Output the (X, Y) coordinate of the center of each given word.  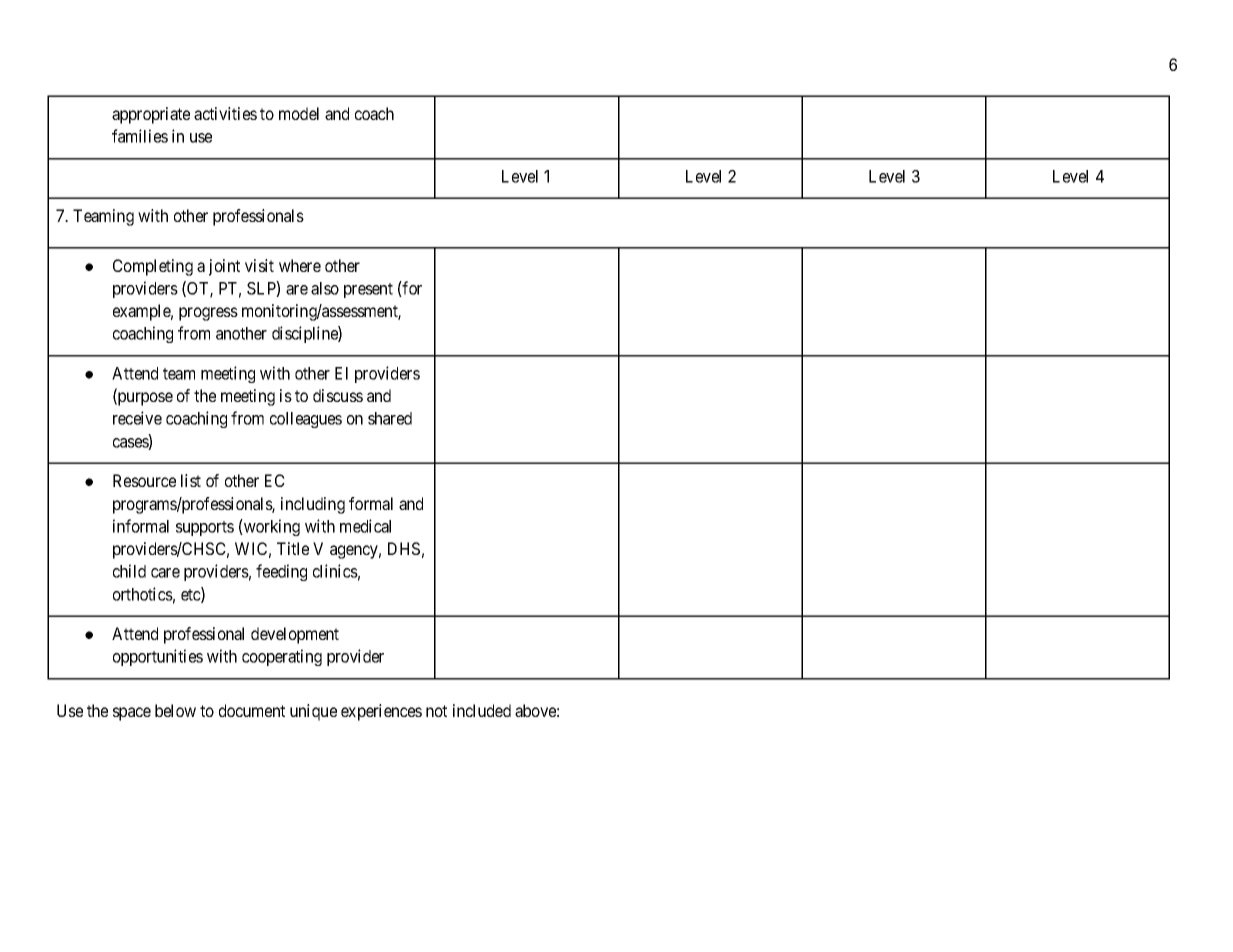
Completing (153, 267)
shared (390, 418)
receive (137, 418)
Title (293, 548)
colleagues (306, 420)
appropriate (151, 115)
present (368, 290)
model (299, 113)
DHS (404, 548)
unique (313, 712)
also (325, 288)
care (165, 573)
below (175, 710)
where (300, 265)
